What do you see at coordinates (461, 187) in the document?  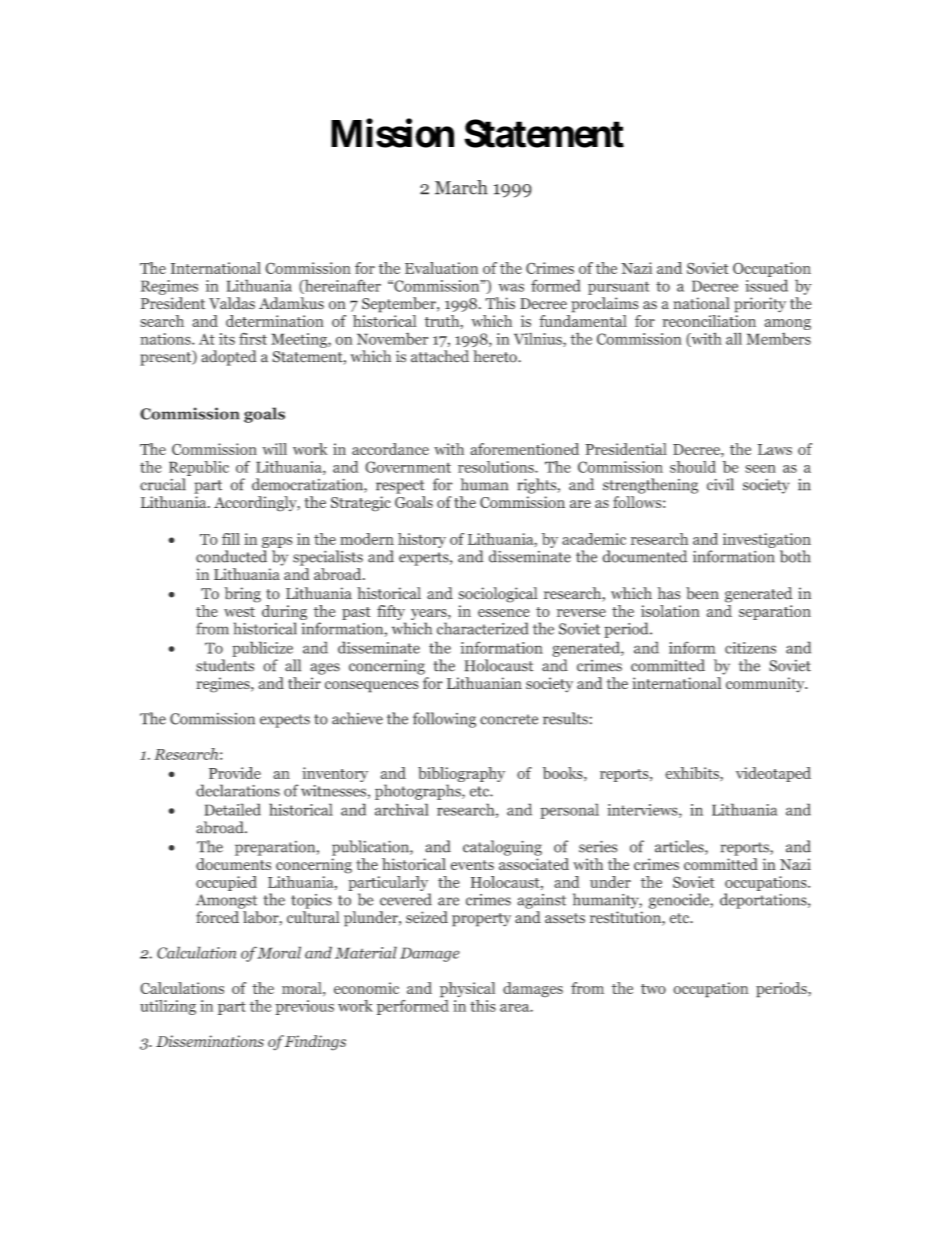 I see `March` at bounding box center [461, 187].
